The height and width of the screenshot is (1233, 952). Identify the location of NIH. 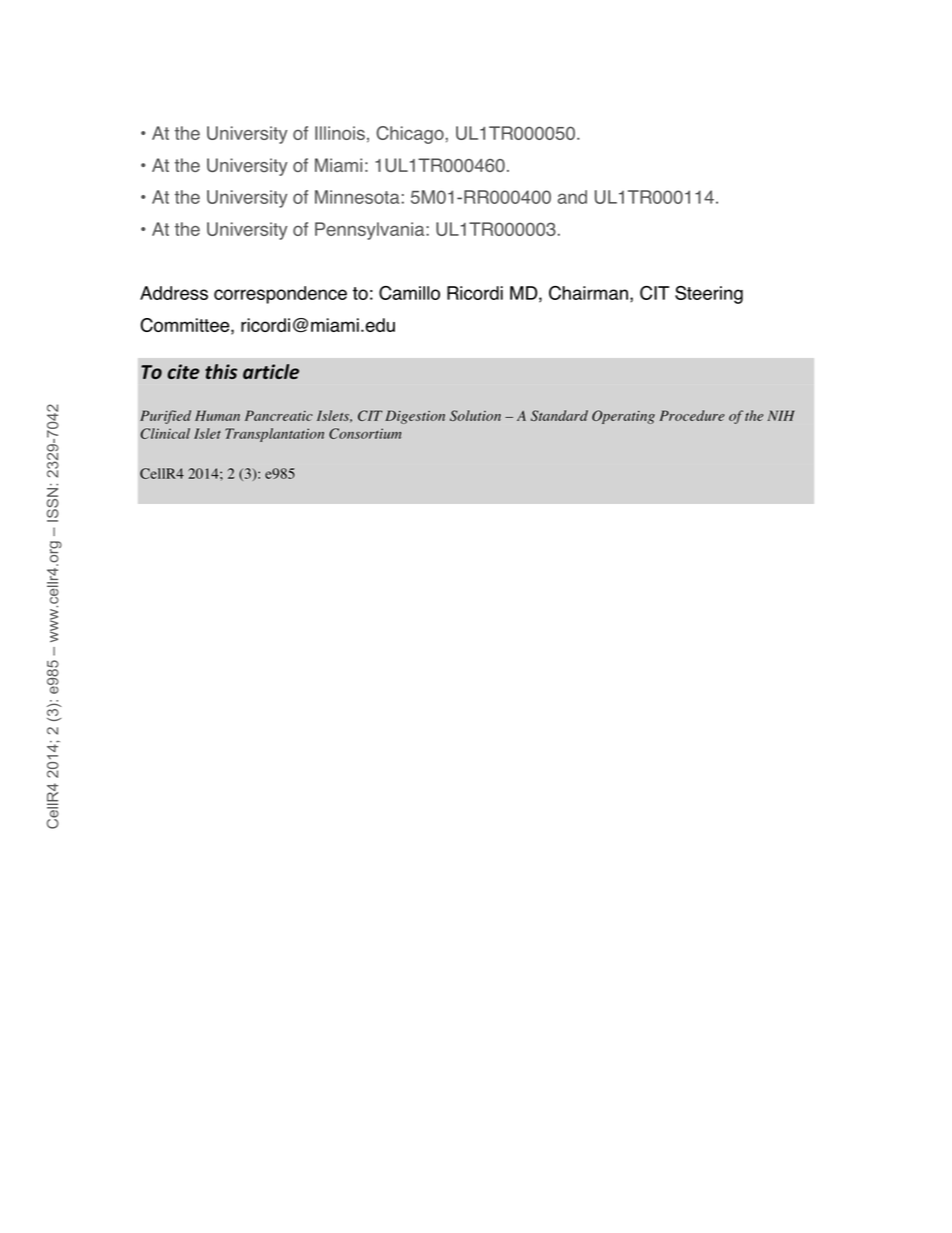
(781, 415).
